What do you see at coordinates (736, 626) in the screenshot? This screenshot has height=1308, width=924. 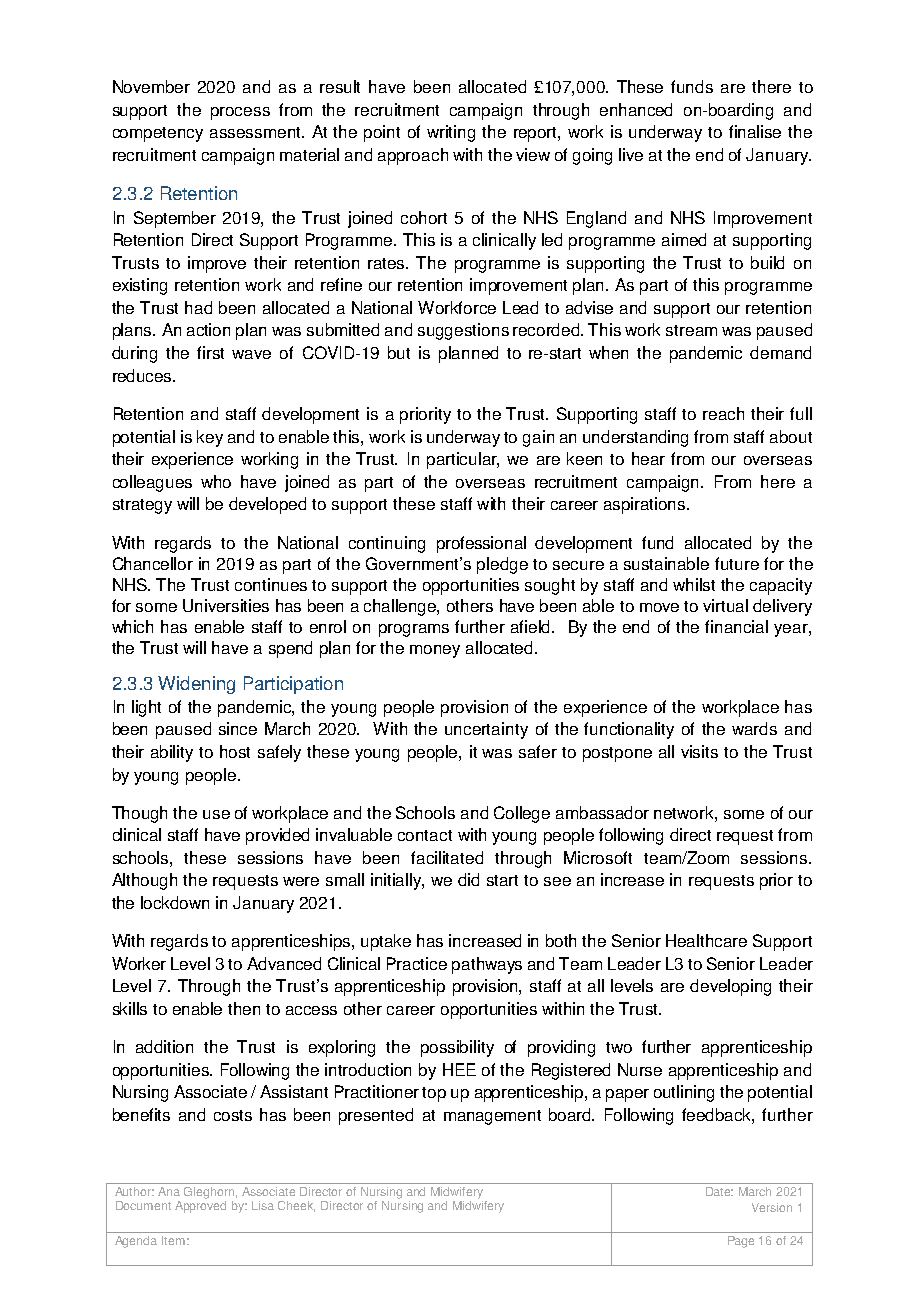 I see `financial` at bounding box center [736, 626].
